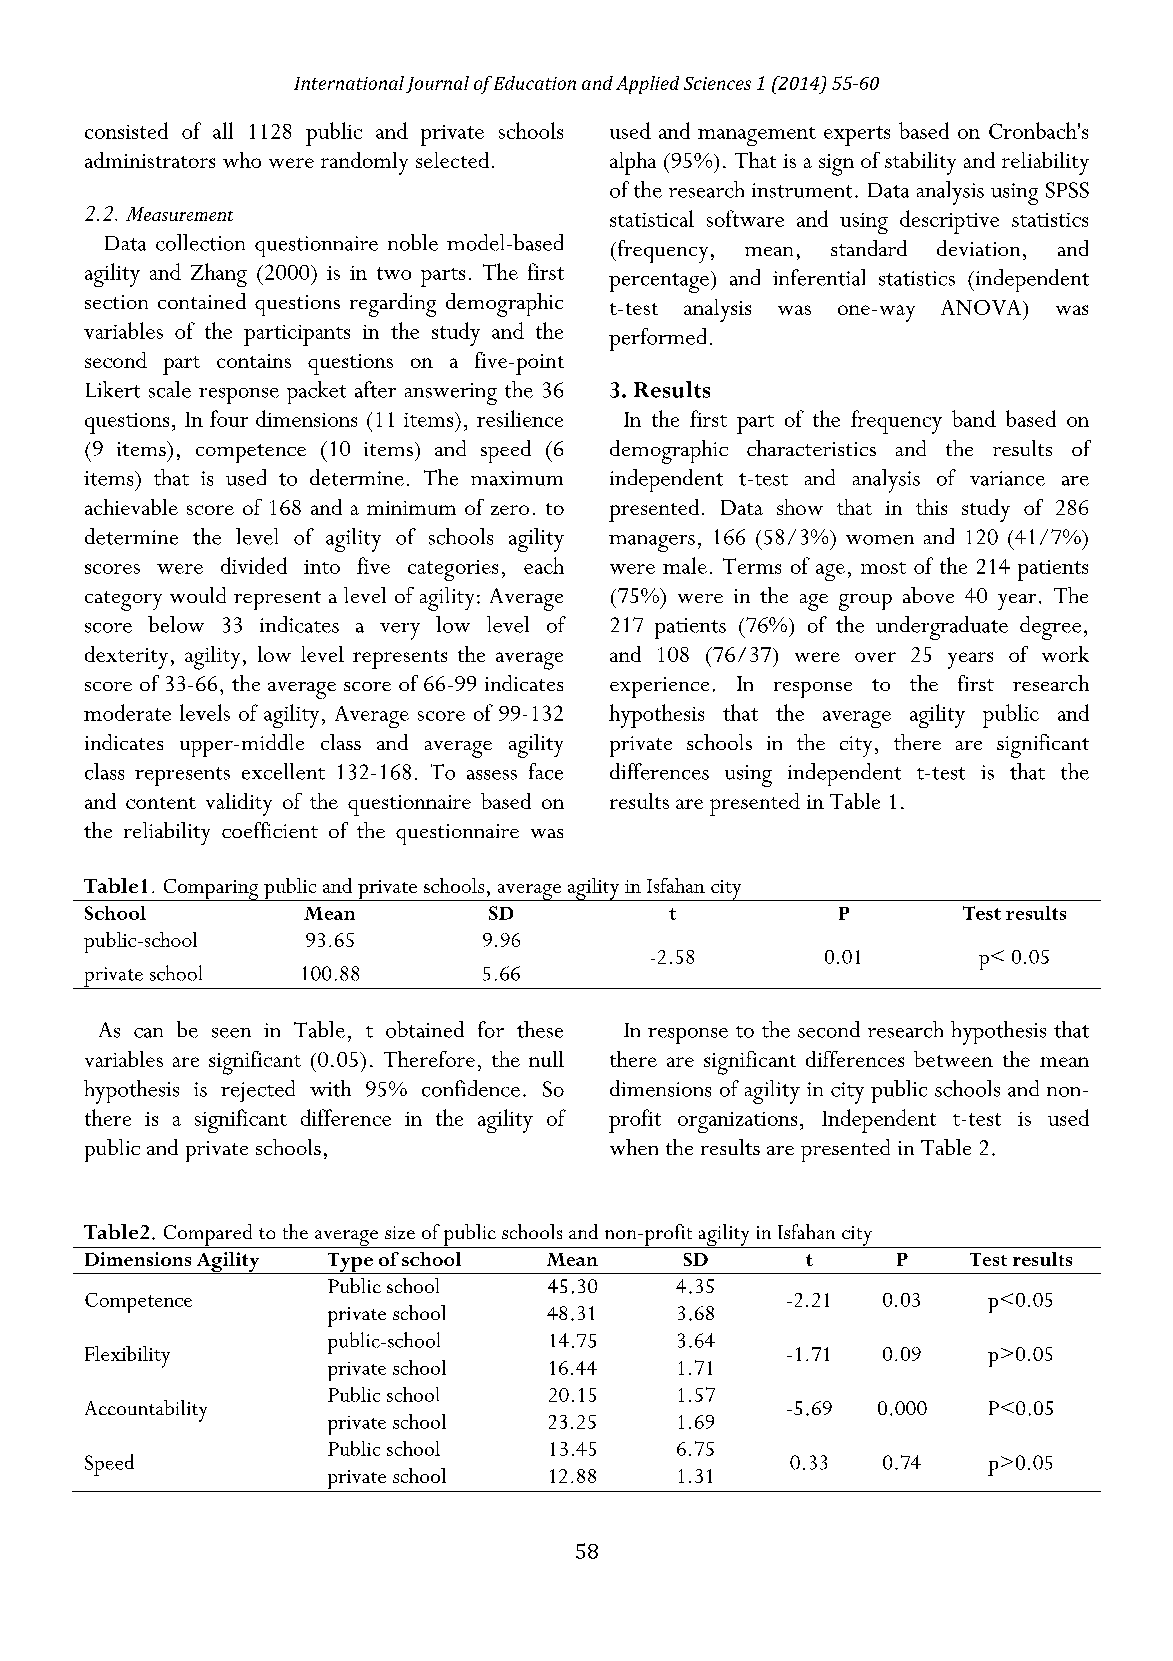 The width and height of the page is (1173, 1661). Describe the element at coordinates (146, 1411) in the page. I see `Accountability` at that location.
